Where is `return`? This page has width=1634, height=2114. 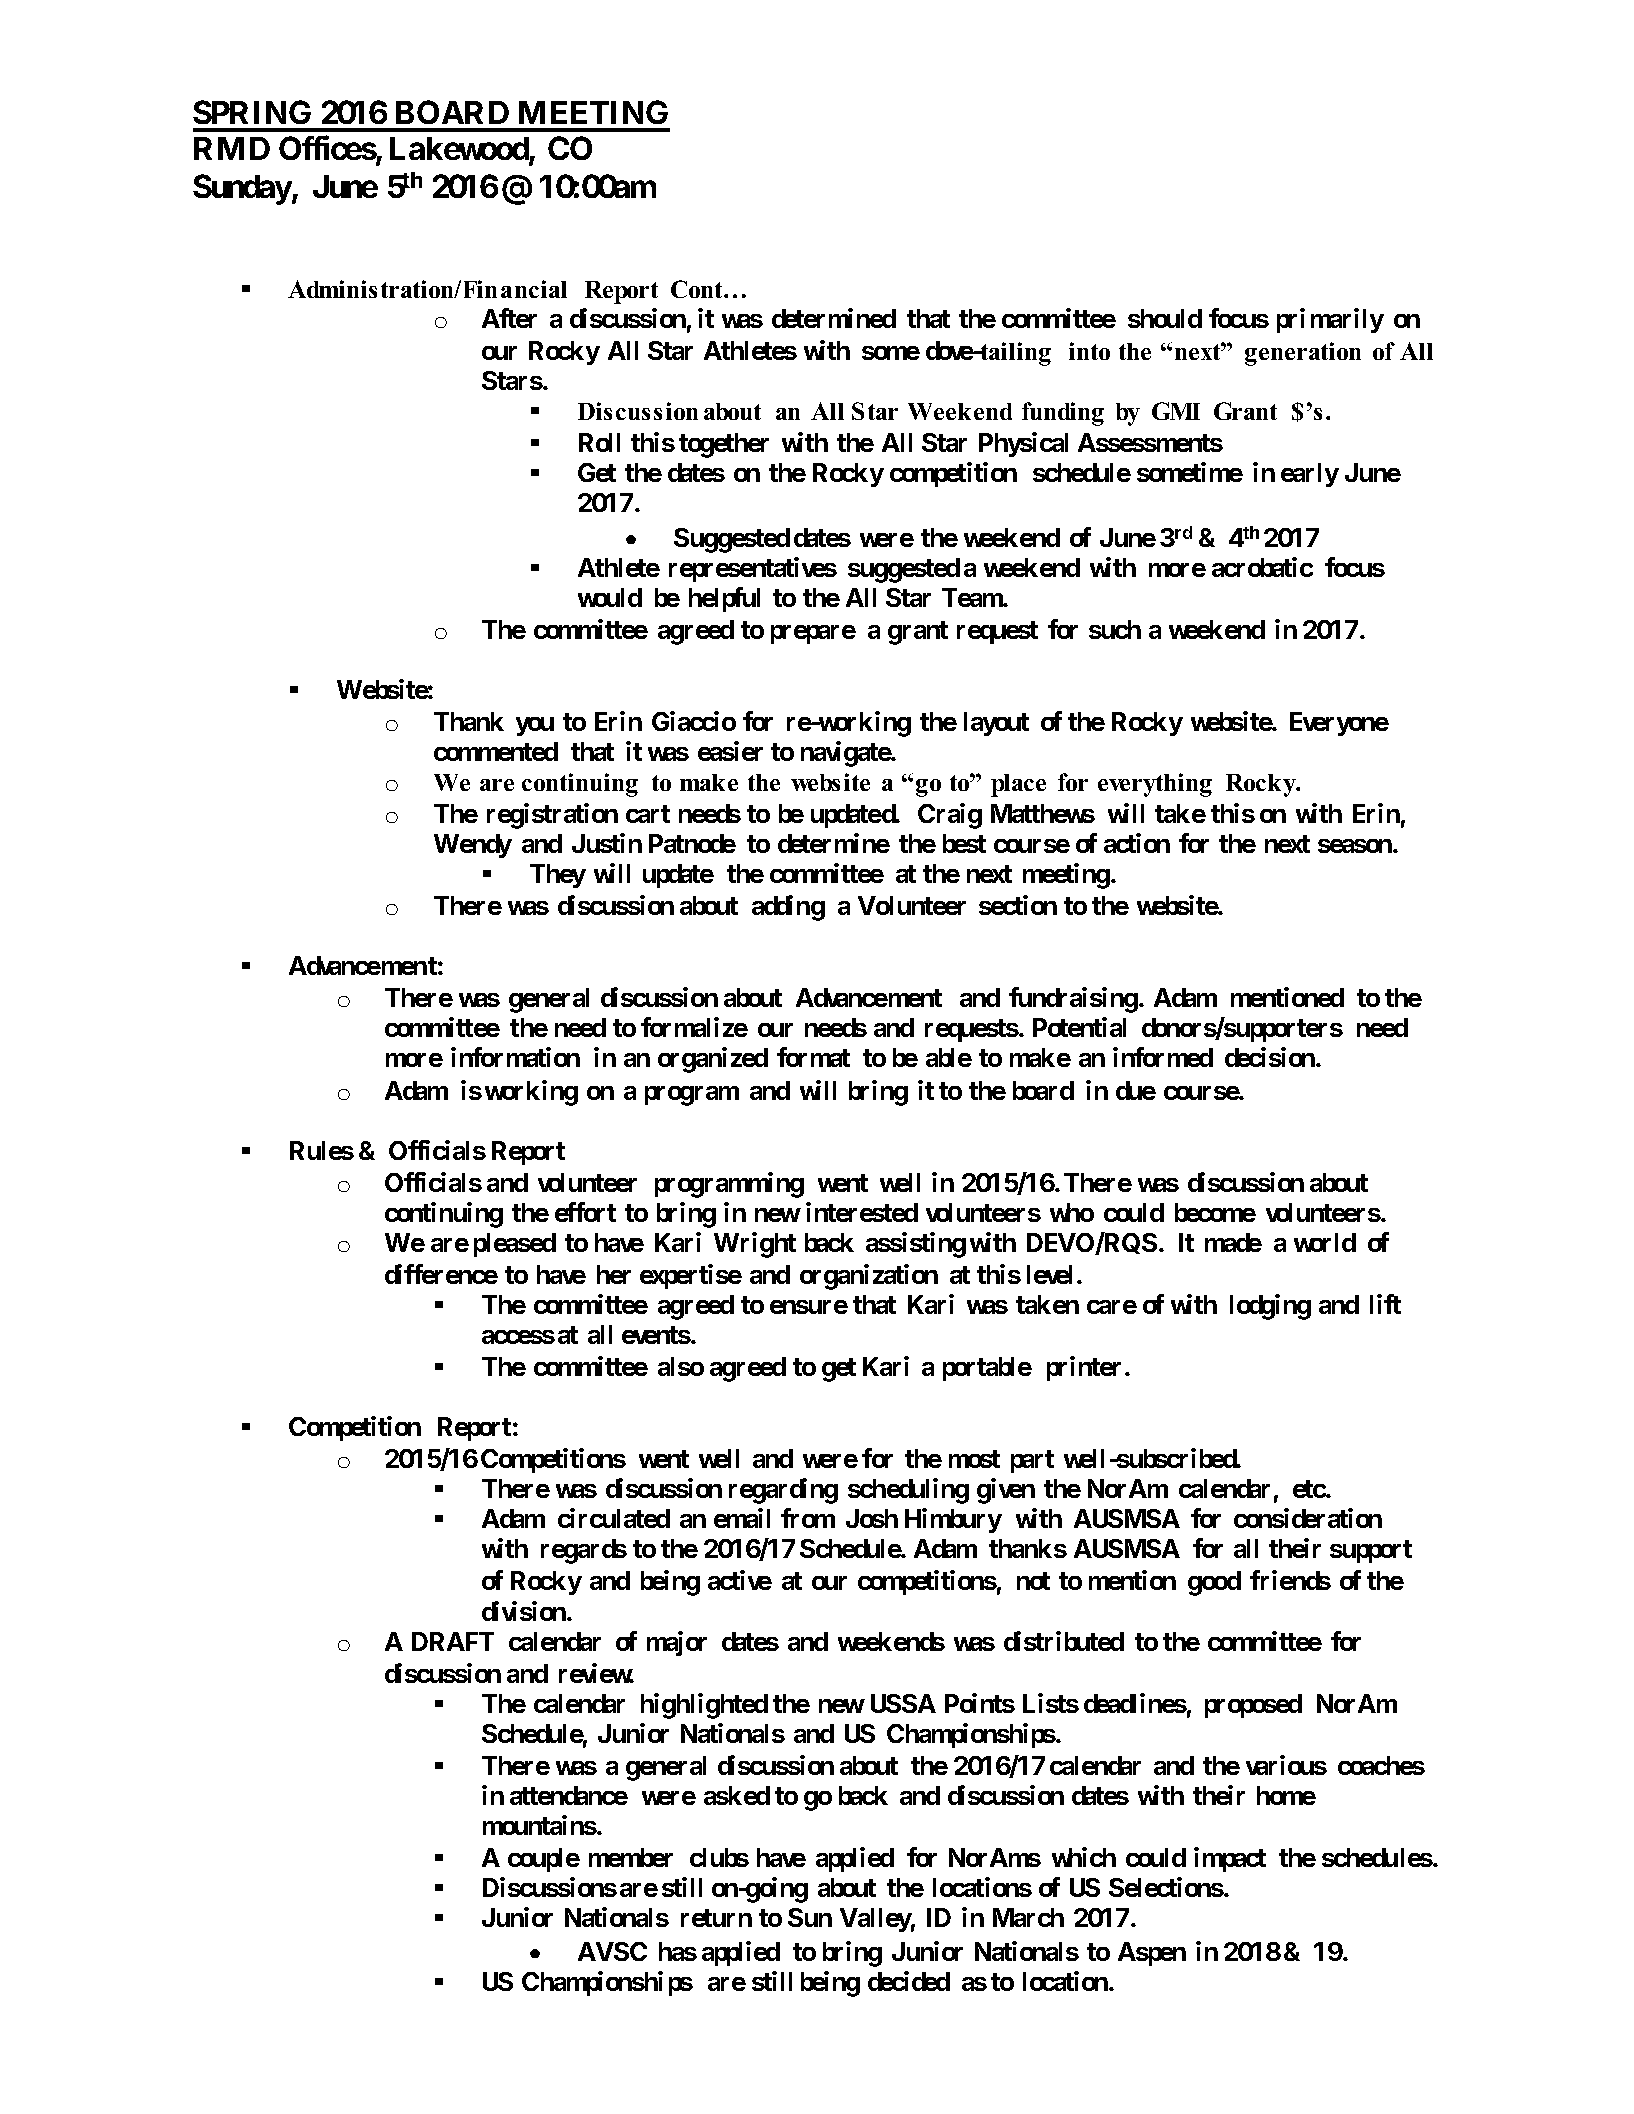 return is located at coordinates (716, 1918).
